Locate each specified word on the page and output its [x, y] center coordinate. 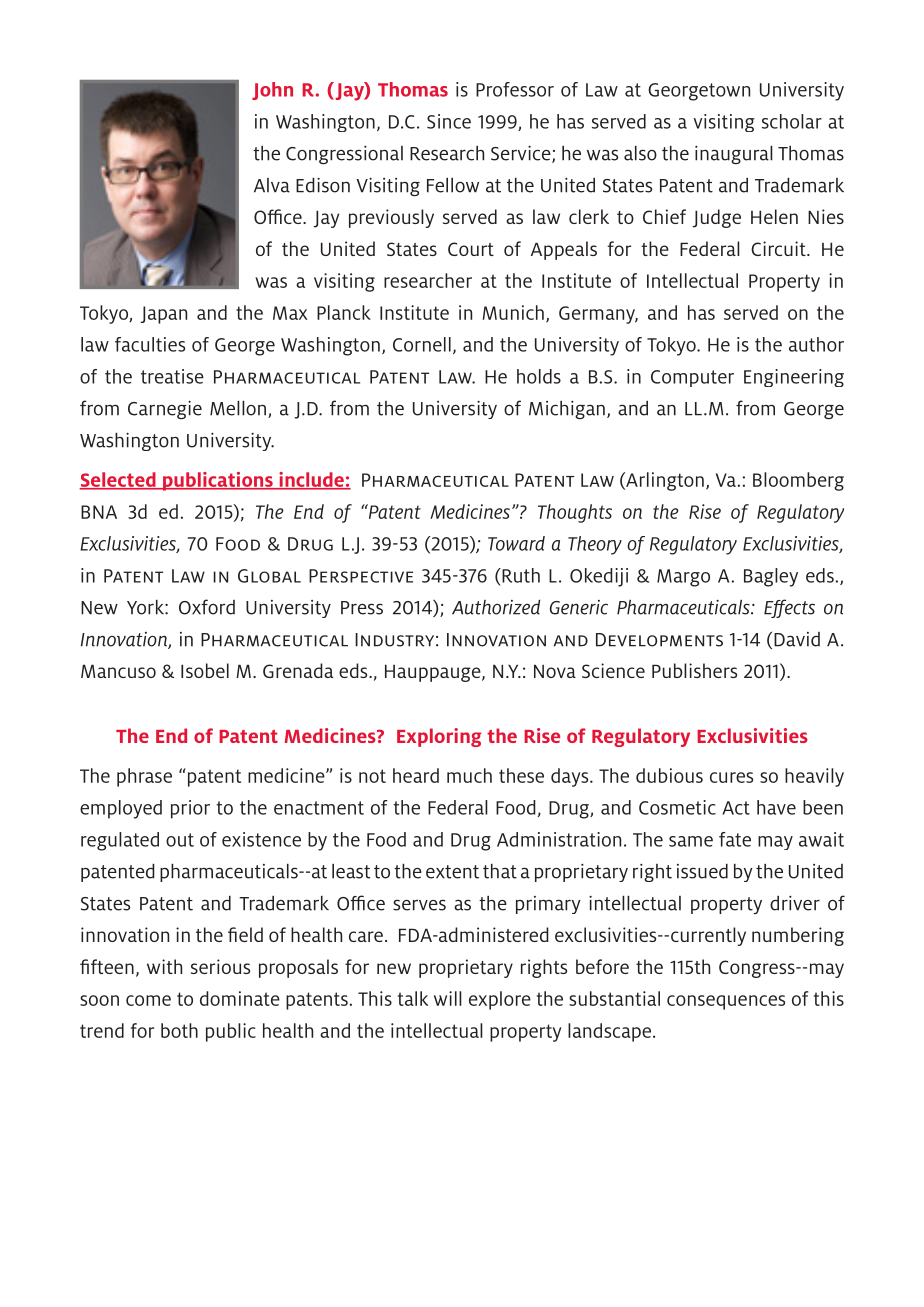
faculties [150, 344]
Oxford [207, 607]
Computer [692, 378]
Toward [516, 543]
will [448, 998]
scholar [792, 121]
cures [731, 777]
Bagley [771, 577]
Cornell [422, 344]
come [148, 1000]
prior [190, 809]
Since [449, 121]
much [469, 775]
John [272, 91]
